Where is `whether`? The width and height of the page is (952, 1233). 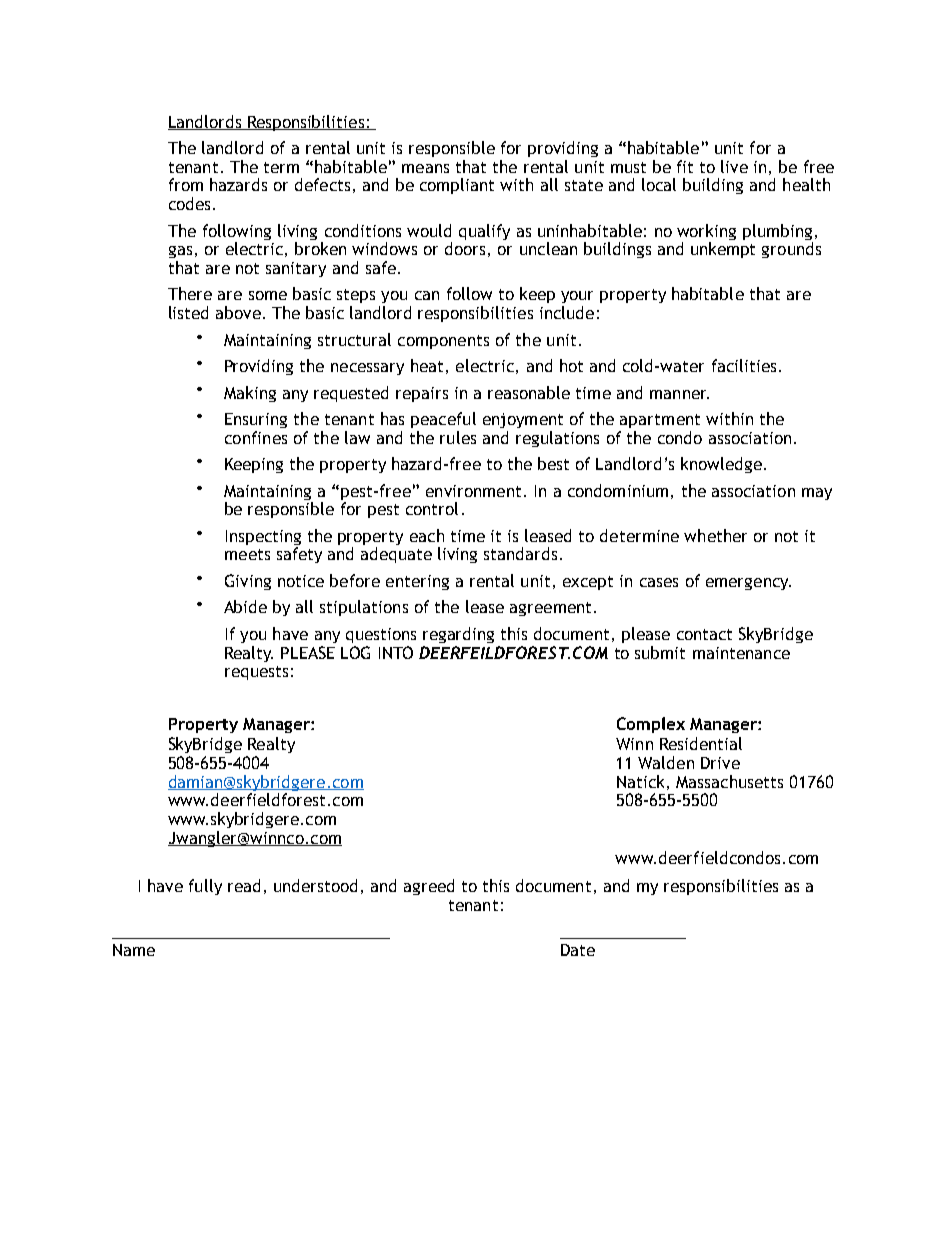
whether is located at coordinates (715, 535).
